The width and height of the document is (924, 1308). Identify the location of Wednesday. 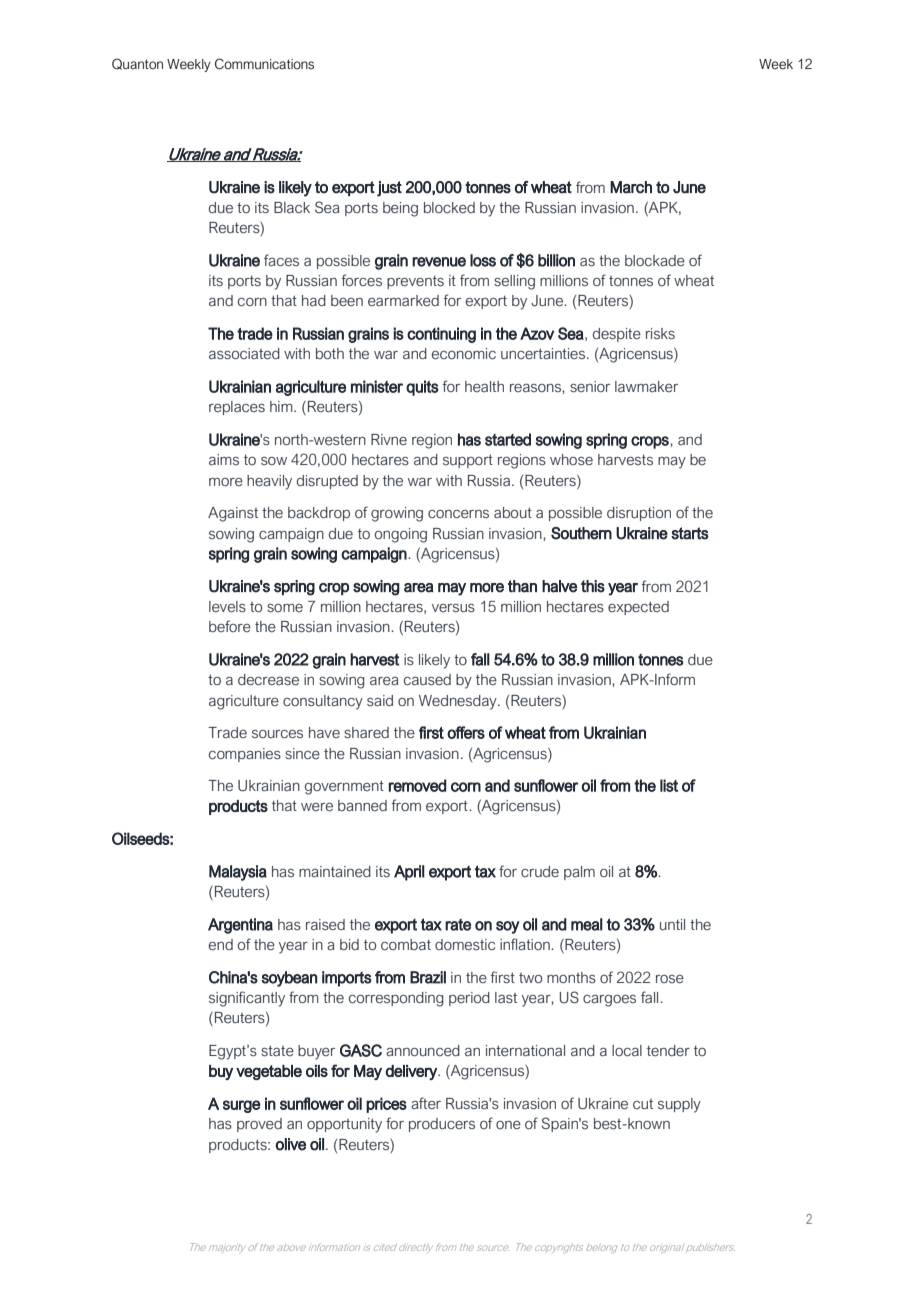
(459, 702).
